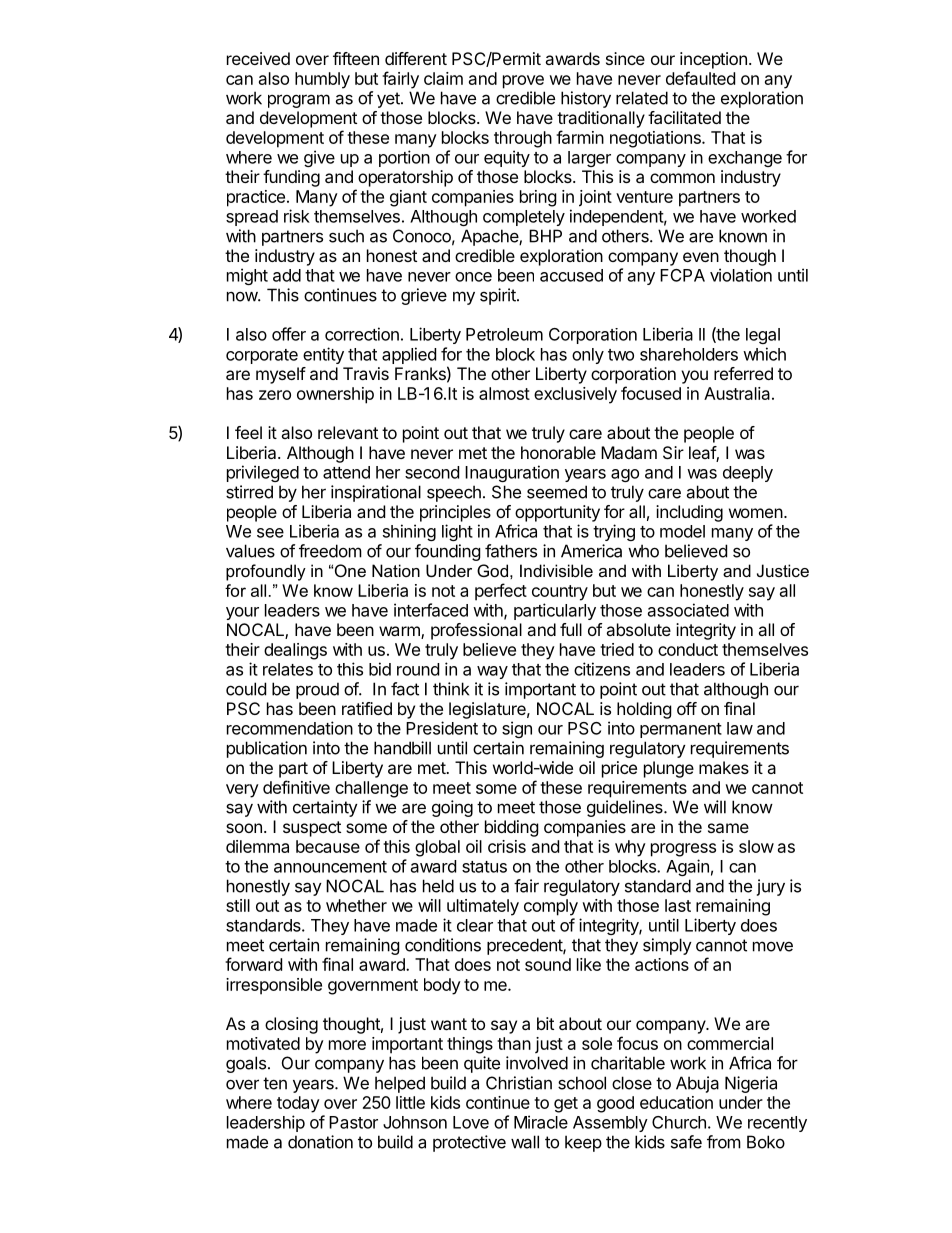 This image has height=1233, width=952. Describe the element at coordinates (523, 82) in the image. I see `prove` at that location.
